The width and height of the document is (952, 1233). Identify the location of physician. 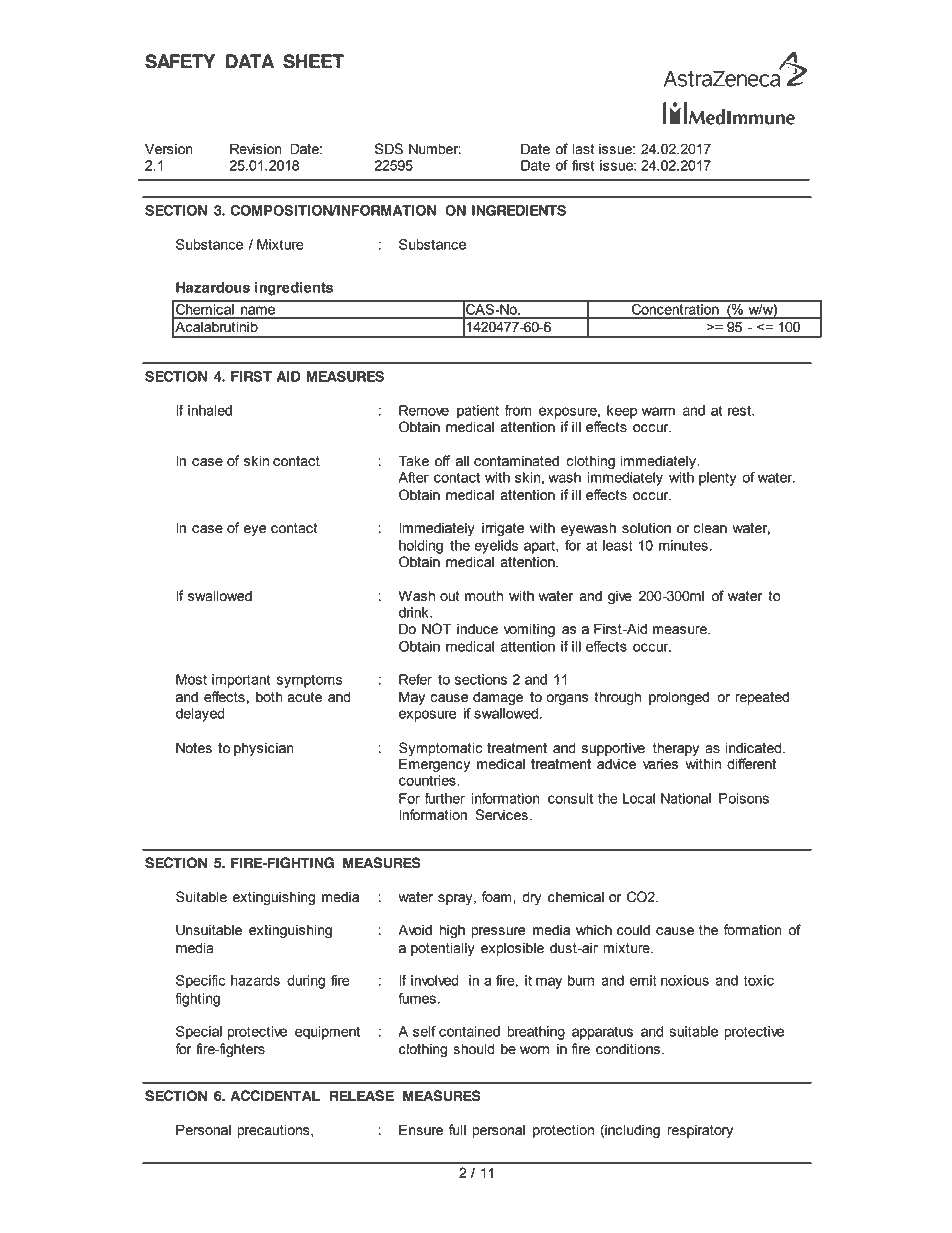
(264, 749).
